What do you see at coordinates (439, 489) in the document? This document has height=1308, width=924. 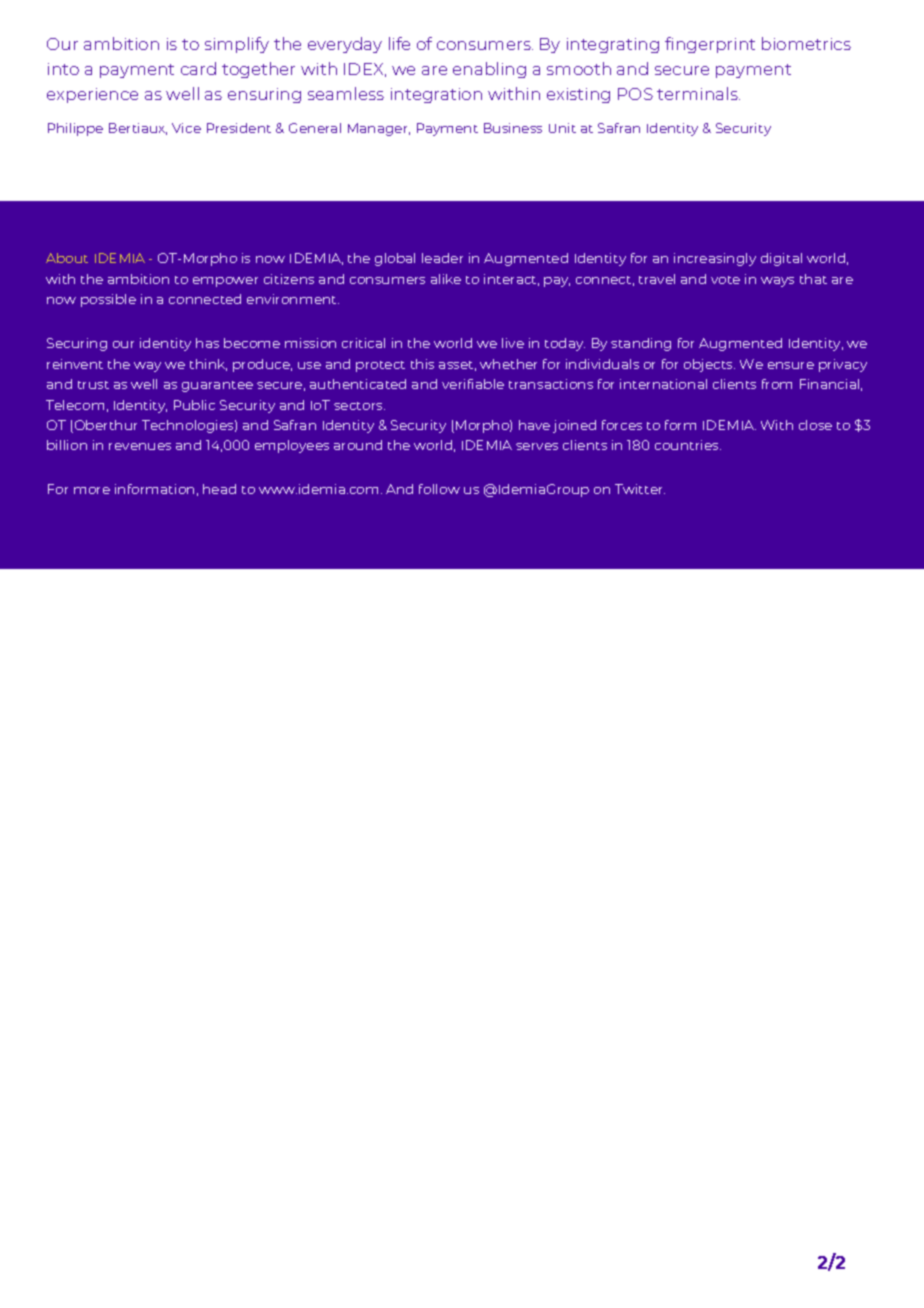 I see `follow` at bounding box center [439, 489].
